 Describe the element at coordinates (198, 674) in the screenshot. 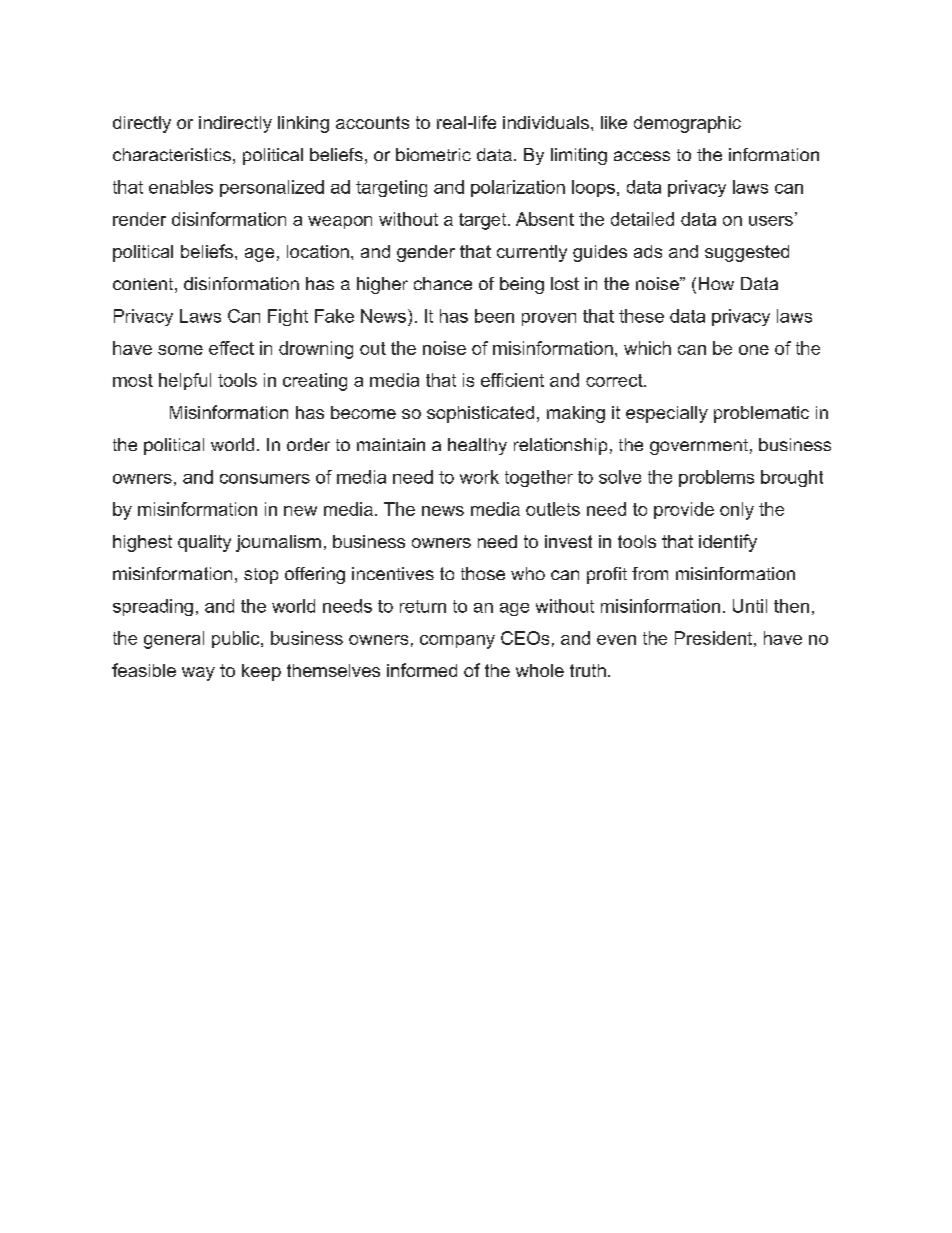

I see `way` at that location.
